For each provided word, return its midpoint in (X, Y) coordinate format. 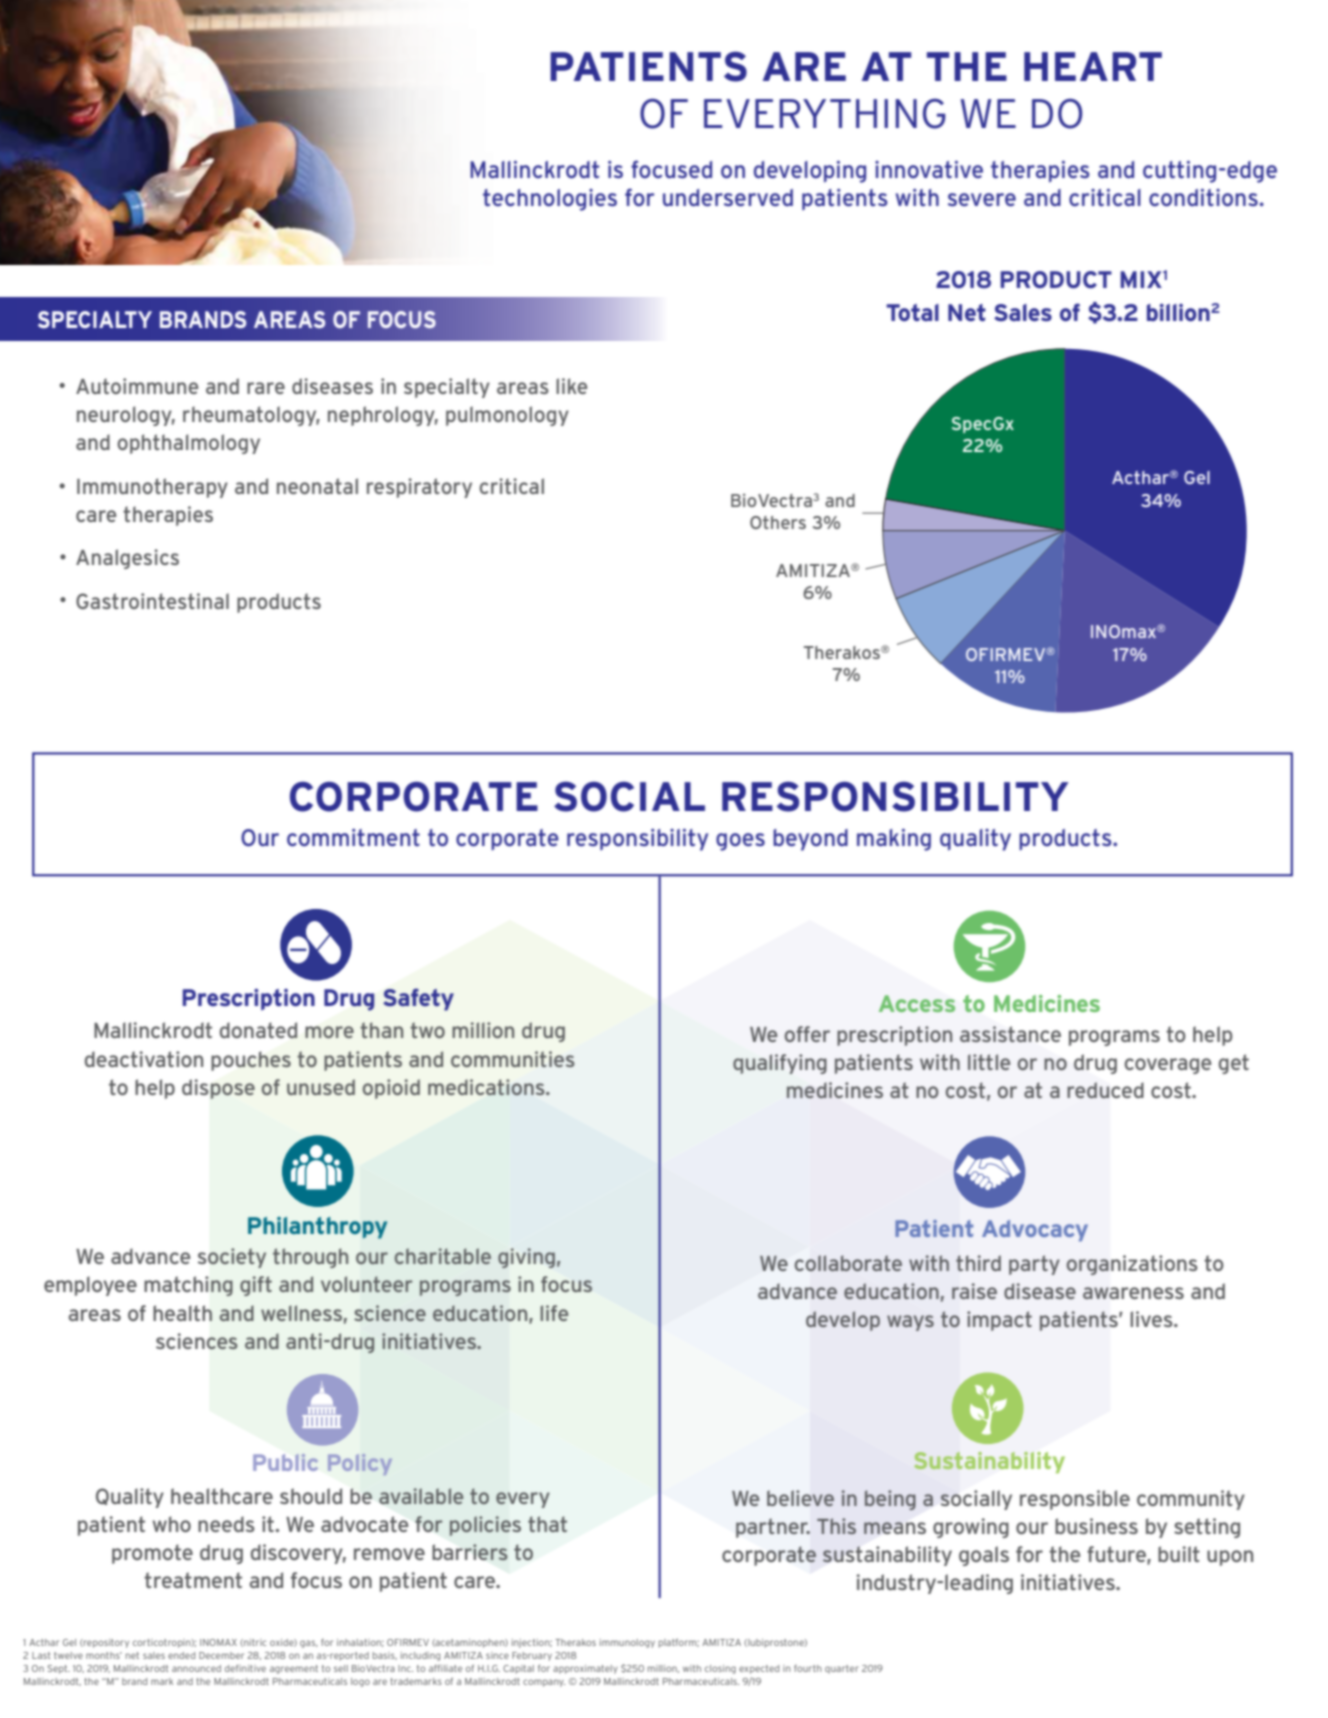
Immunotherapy (152, 488)
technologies (550, 200)
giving (526, 1258)
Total (912, 312)
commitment (353, 837)
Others (778, 522)
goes (740, 842)
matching (188, 1286)
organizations (1132, 1265)
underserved (728, 197)
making (894, 840)
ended (181, 1655)
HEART (1093, 66)
